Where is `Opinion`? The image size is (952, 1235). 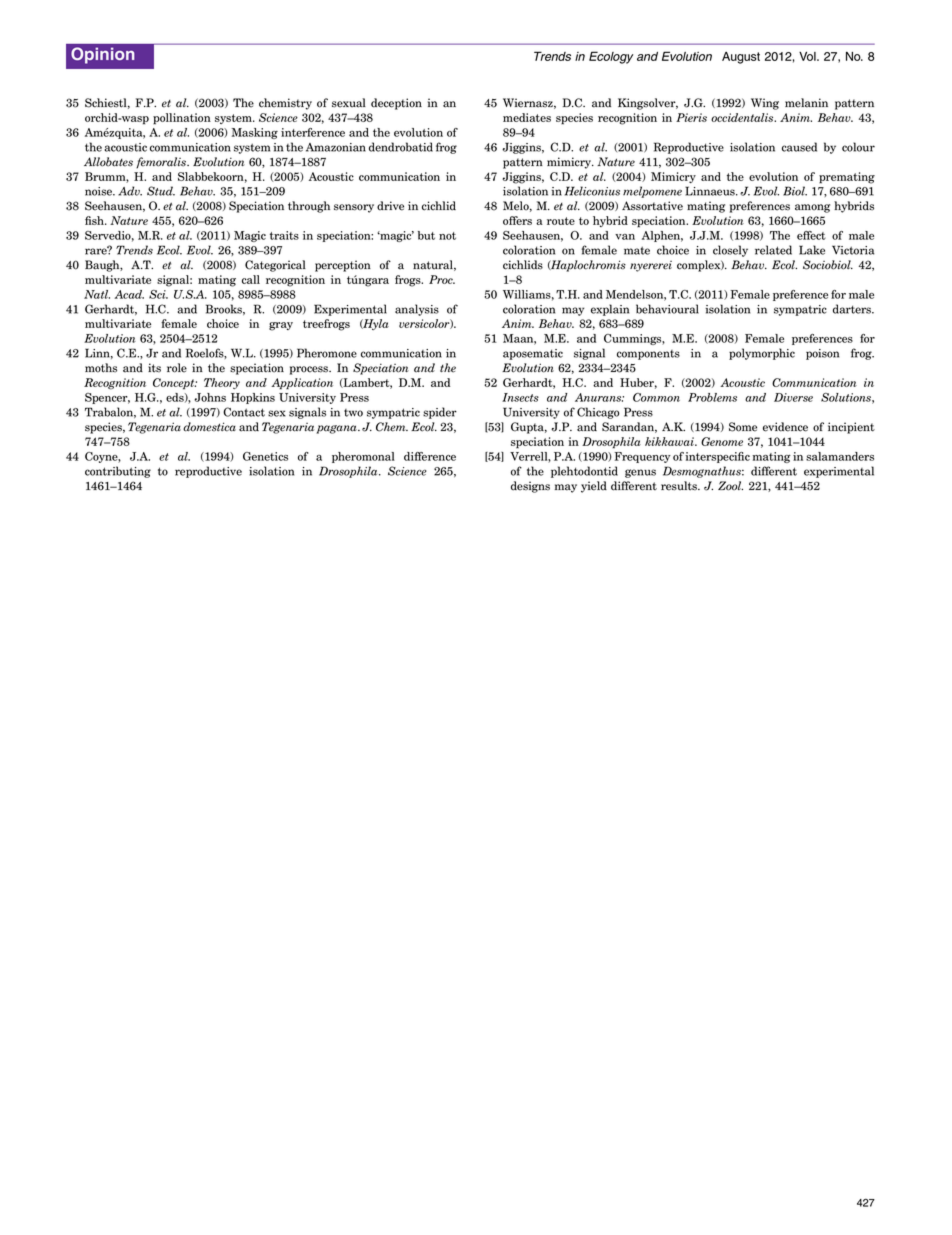
Opinion is located at coordinates (103, 55).
